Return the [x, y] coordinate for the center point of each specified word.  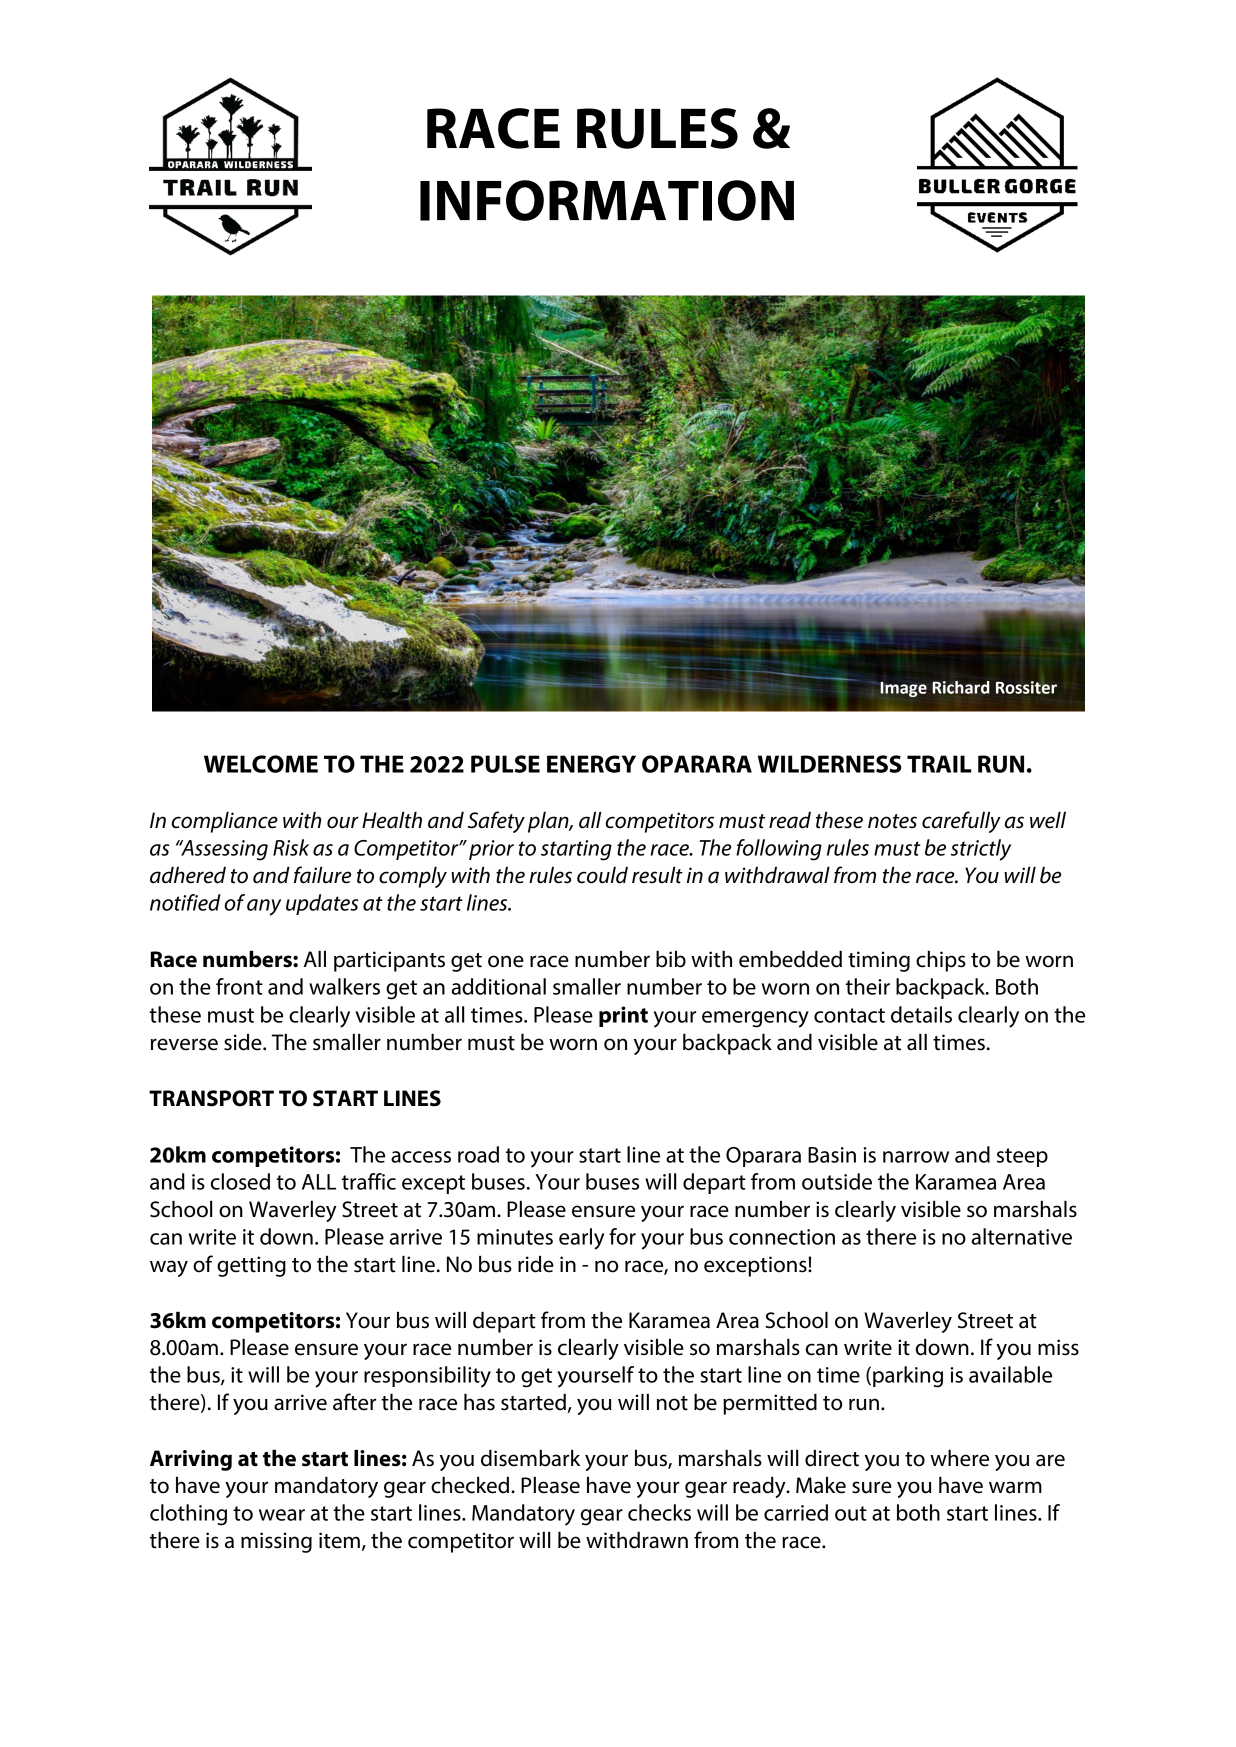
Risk [291, 847]
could [602, 875]
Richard [961, 687]
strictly [981, 850]
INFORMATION [607, 200]
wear [282, 1515]
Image [903, 689]
